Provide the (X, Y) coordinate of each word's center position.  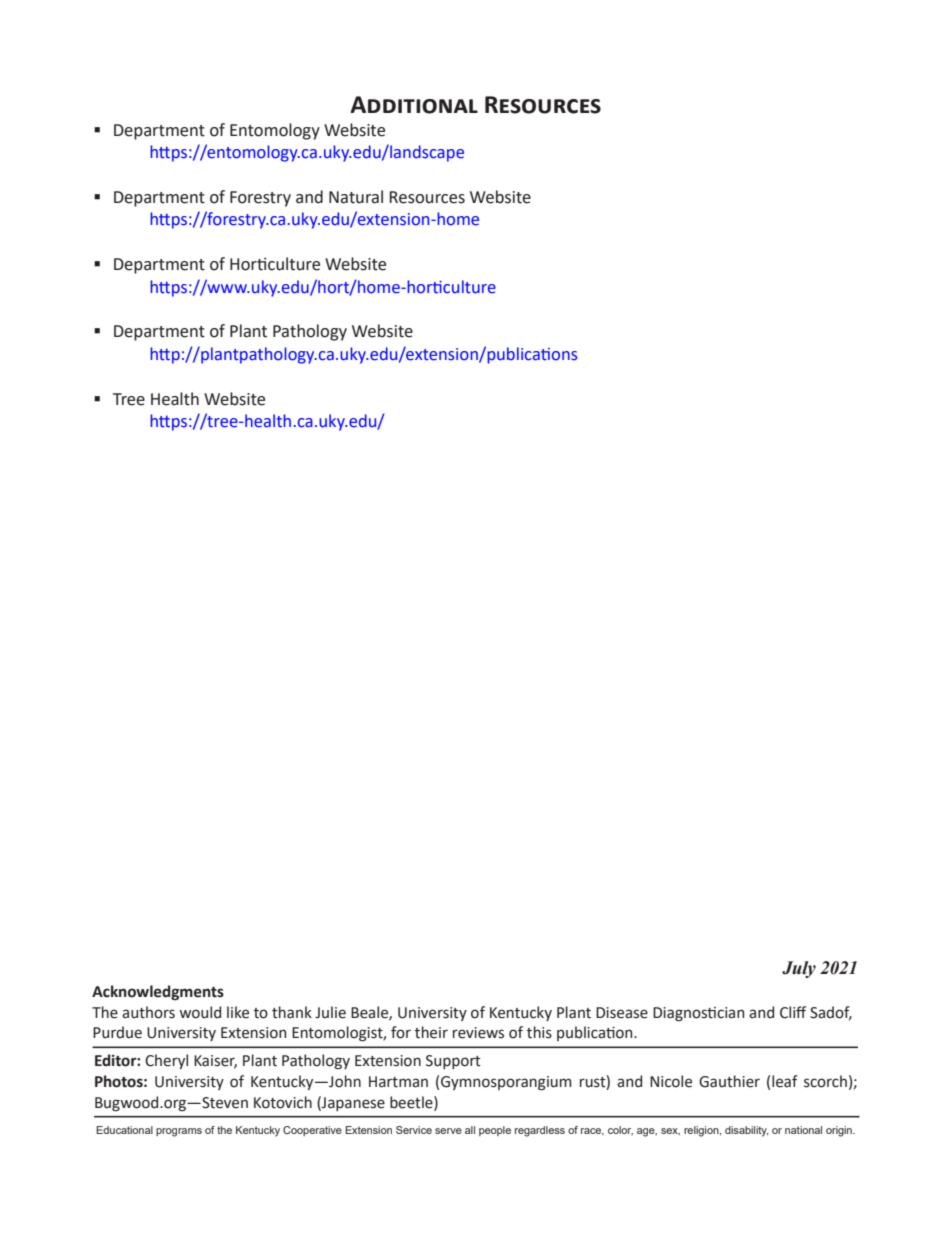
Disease (622, 1013)
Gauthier (729, 1081)
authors (148, 1012)
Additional (414, 105)
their (431, 1032)
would (200, 1012)
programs (179, 1132)
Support (453, 1062)
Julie (330, 1012)
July (799, 969)
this (539, 1032)
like (238, 1012)
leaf (785, 1081)
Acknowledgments (158, 993)
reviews (478, 1033)
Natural (356, 197)
